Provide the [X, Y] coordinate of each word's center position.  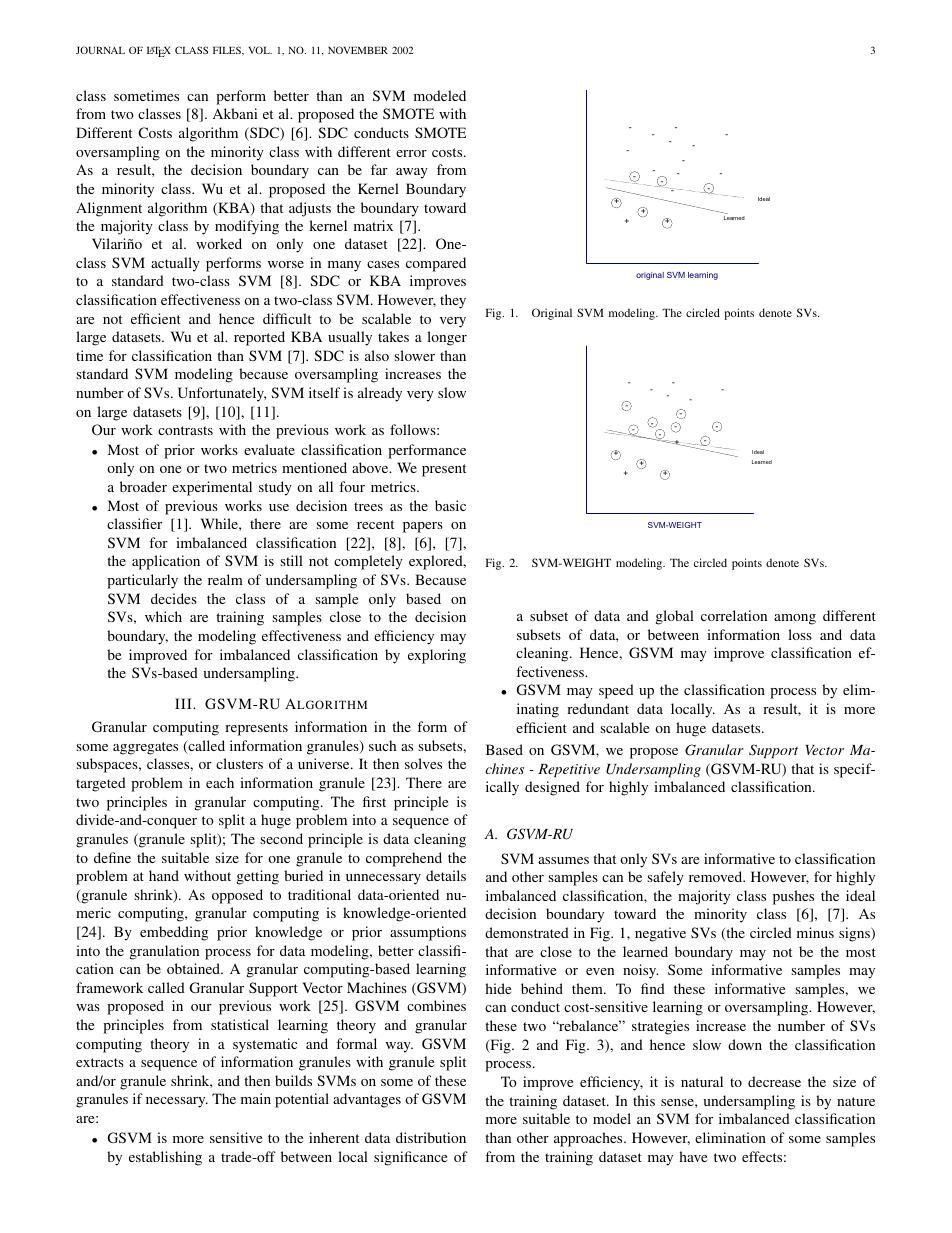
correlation [734, 615]
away [412, 173]
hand [164, 875]
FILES [228, 50]
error [411, 153]
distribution [431, 1137]
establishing [165, 1158]
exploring [437, 656]
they [453, 301]
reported [259, 338]
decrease [774, 1081]
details [446, 875]
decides [174, 598]
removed [717, 876]
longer [447, 338]
